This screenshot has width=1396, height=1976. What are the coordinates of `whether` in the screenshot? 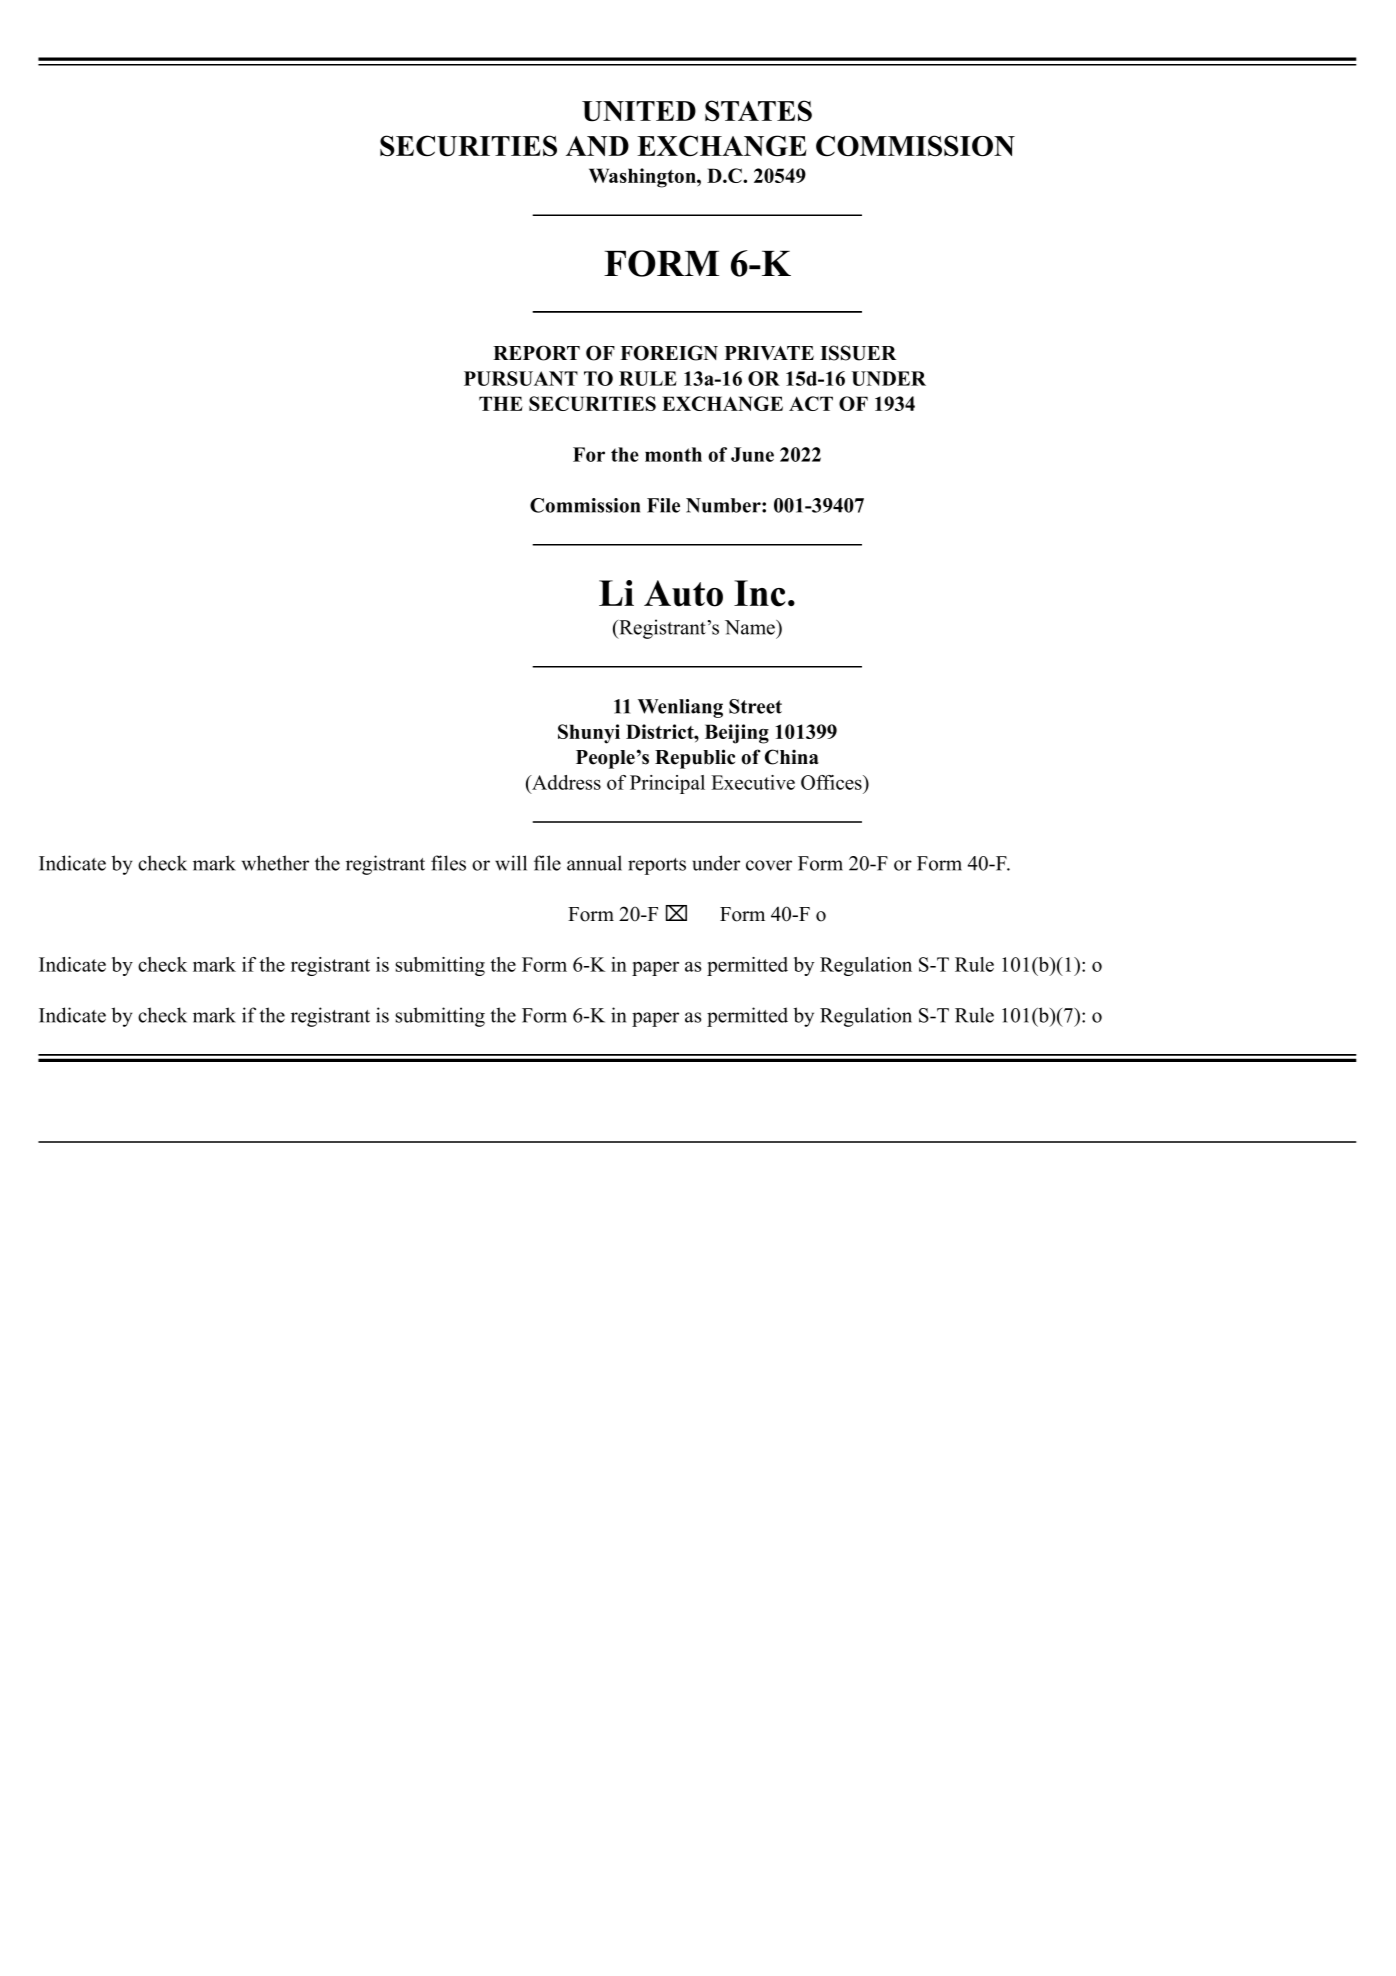 It's located at (275, 863).
